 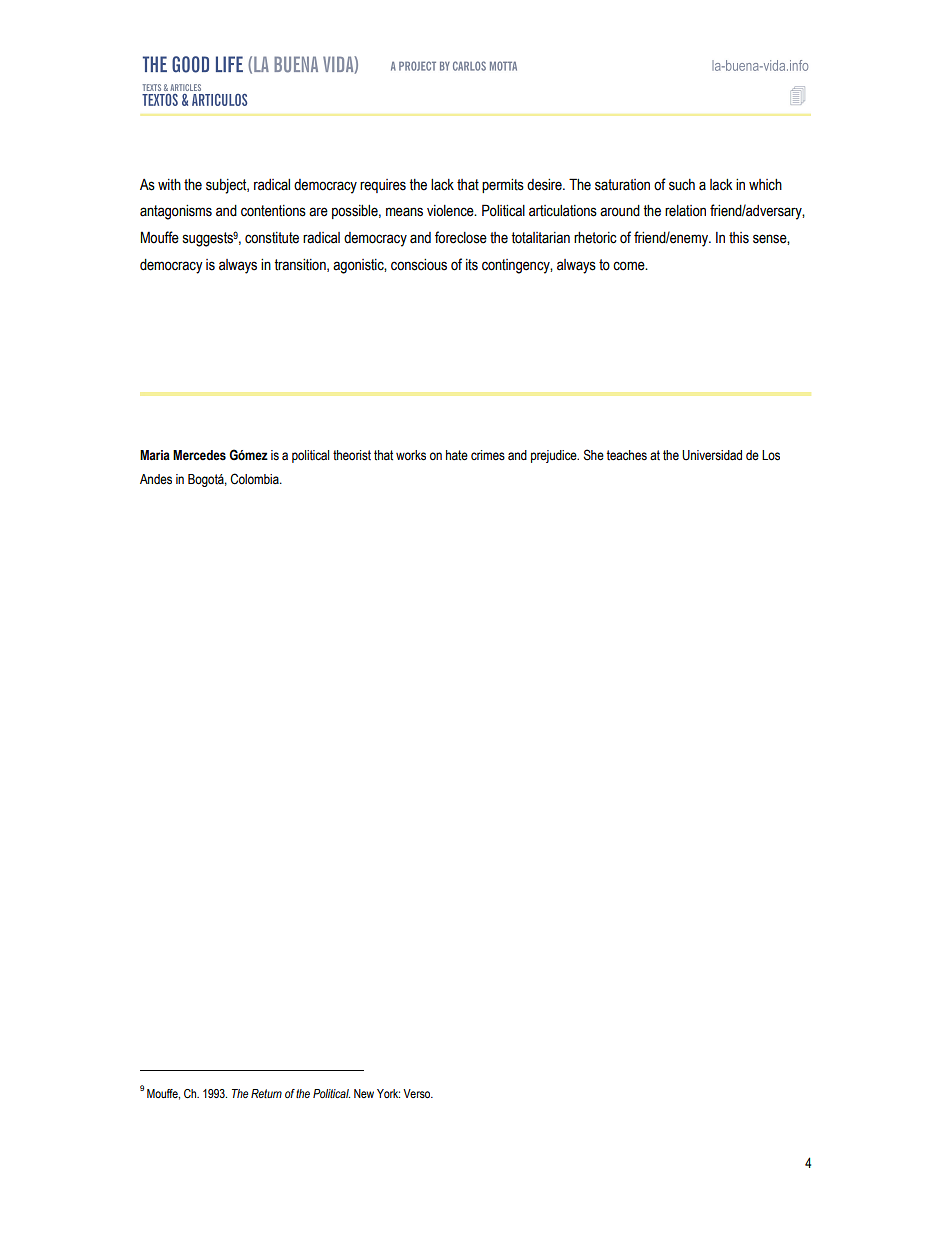 I want to click on crimes, so click(x=488, y=455).
